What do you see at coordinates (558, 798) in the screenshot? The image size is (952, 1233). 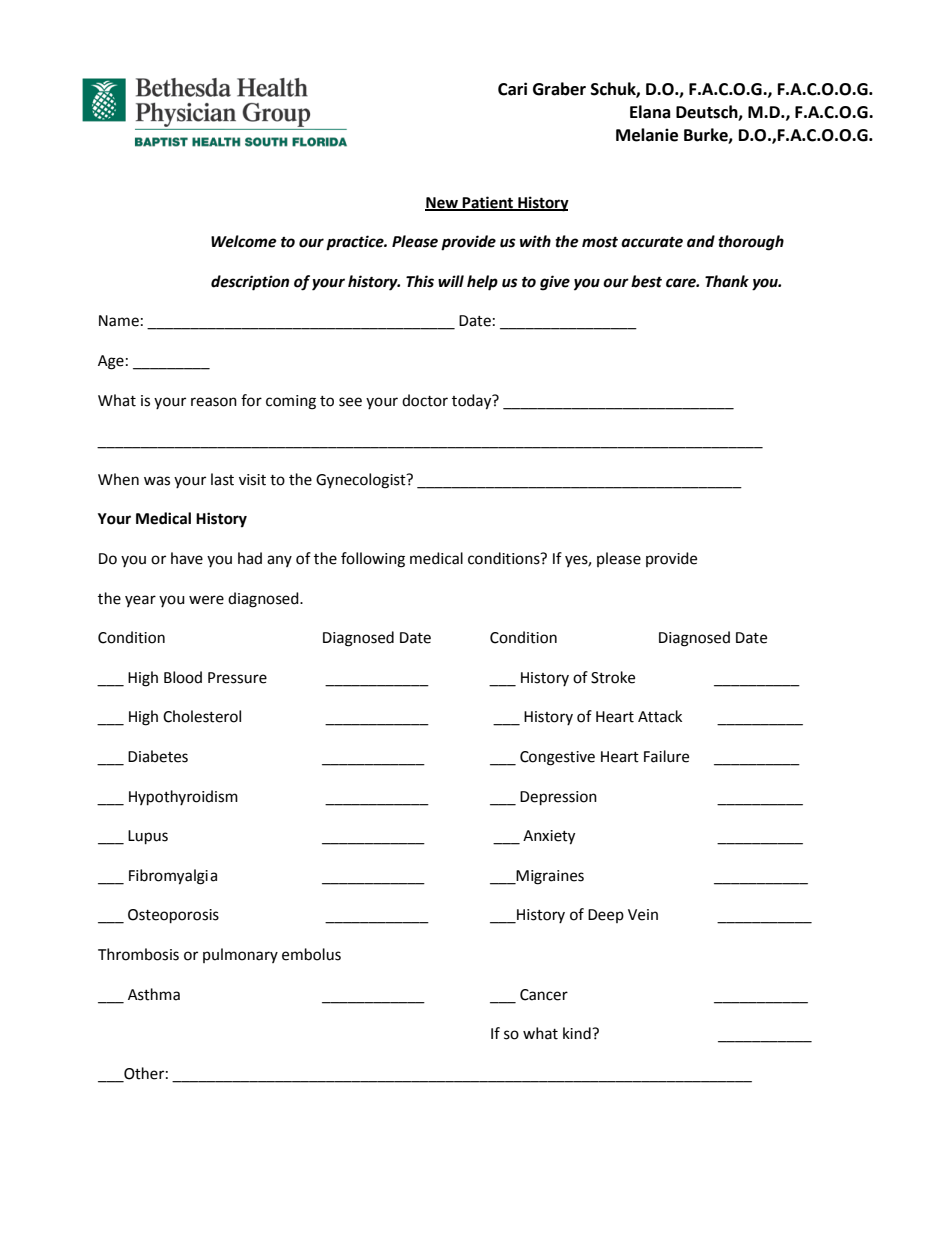 I see `Depression` at bounding box center [558, 798].
